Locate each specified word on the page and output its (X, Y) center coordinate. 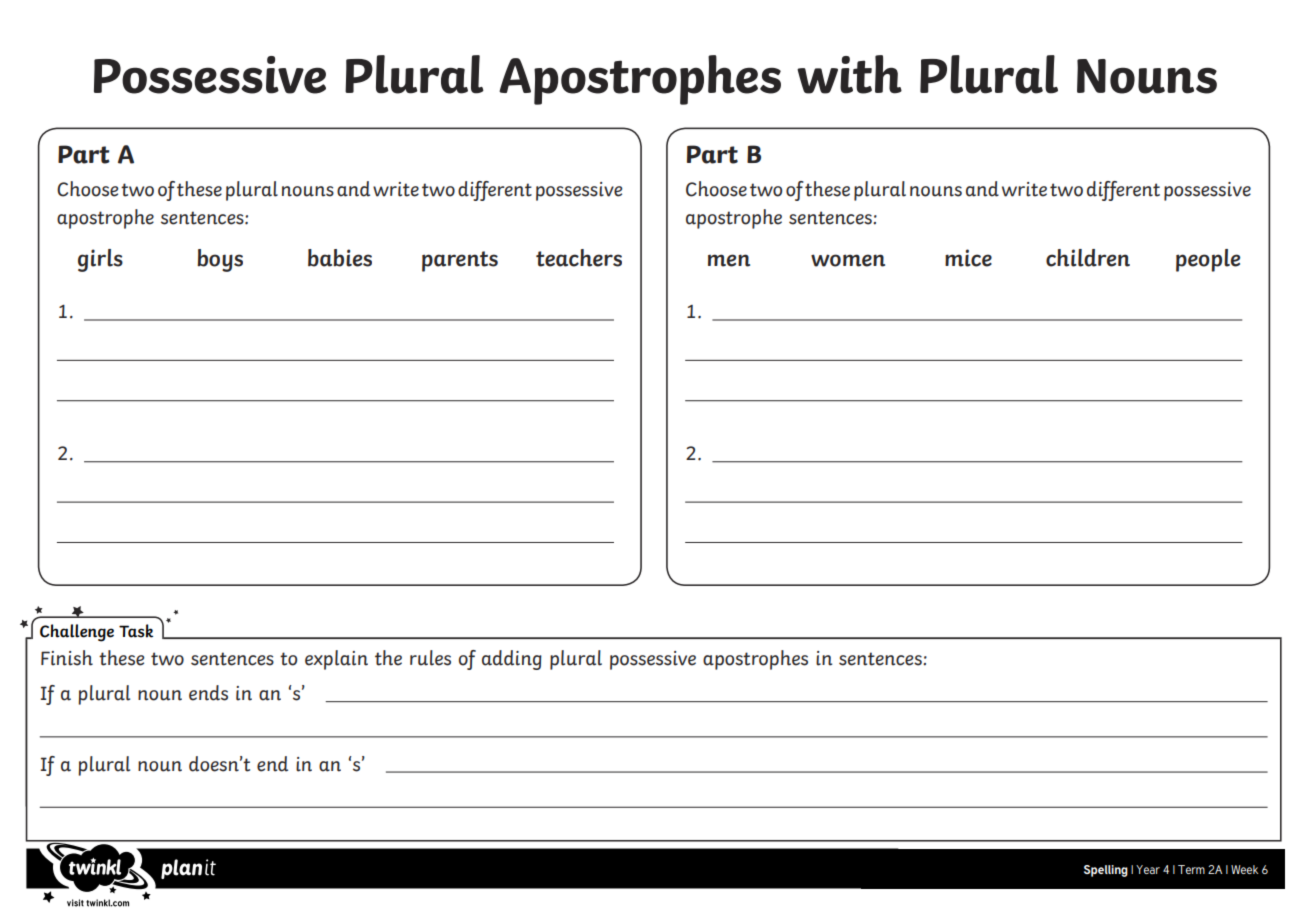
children (1088, 258)
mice (968, 258)
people (1208, 260)
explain (336, 660)
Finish (67, 658)
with (849, 74)
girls (100, 260)
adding (512, 660)
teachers (579, 258)
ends (208, 693)
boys (220, 260)
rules (430, 658)
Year (1148, 869)
